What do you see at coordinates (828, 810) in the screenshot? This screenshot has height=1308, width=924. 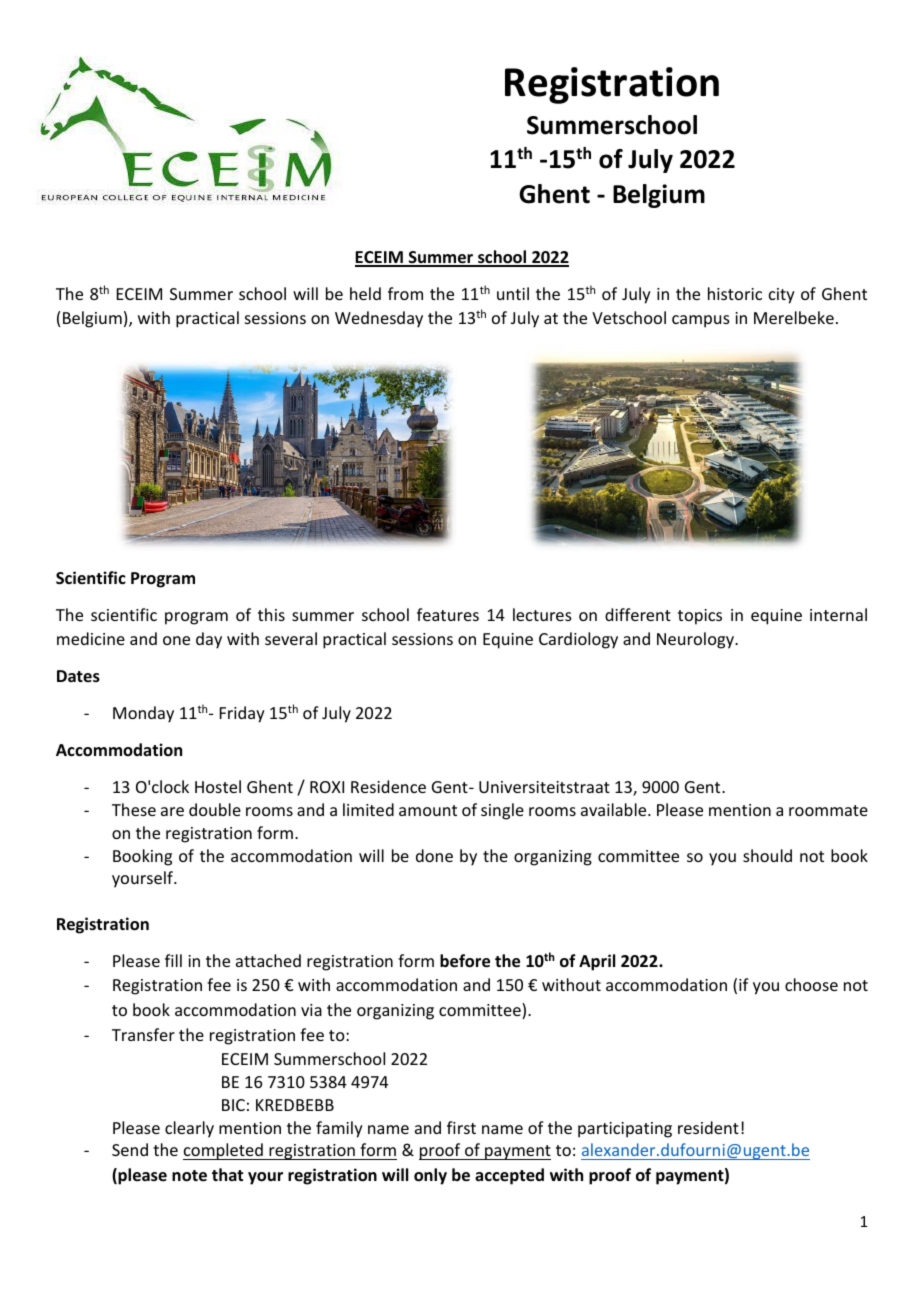 I see `roommate` at bounding box center [828, 810].
